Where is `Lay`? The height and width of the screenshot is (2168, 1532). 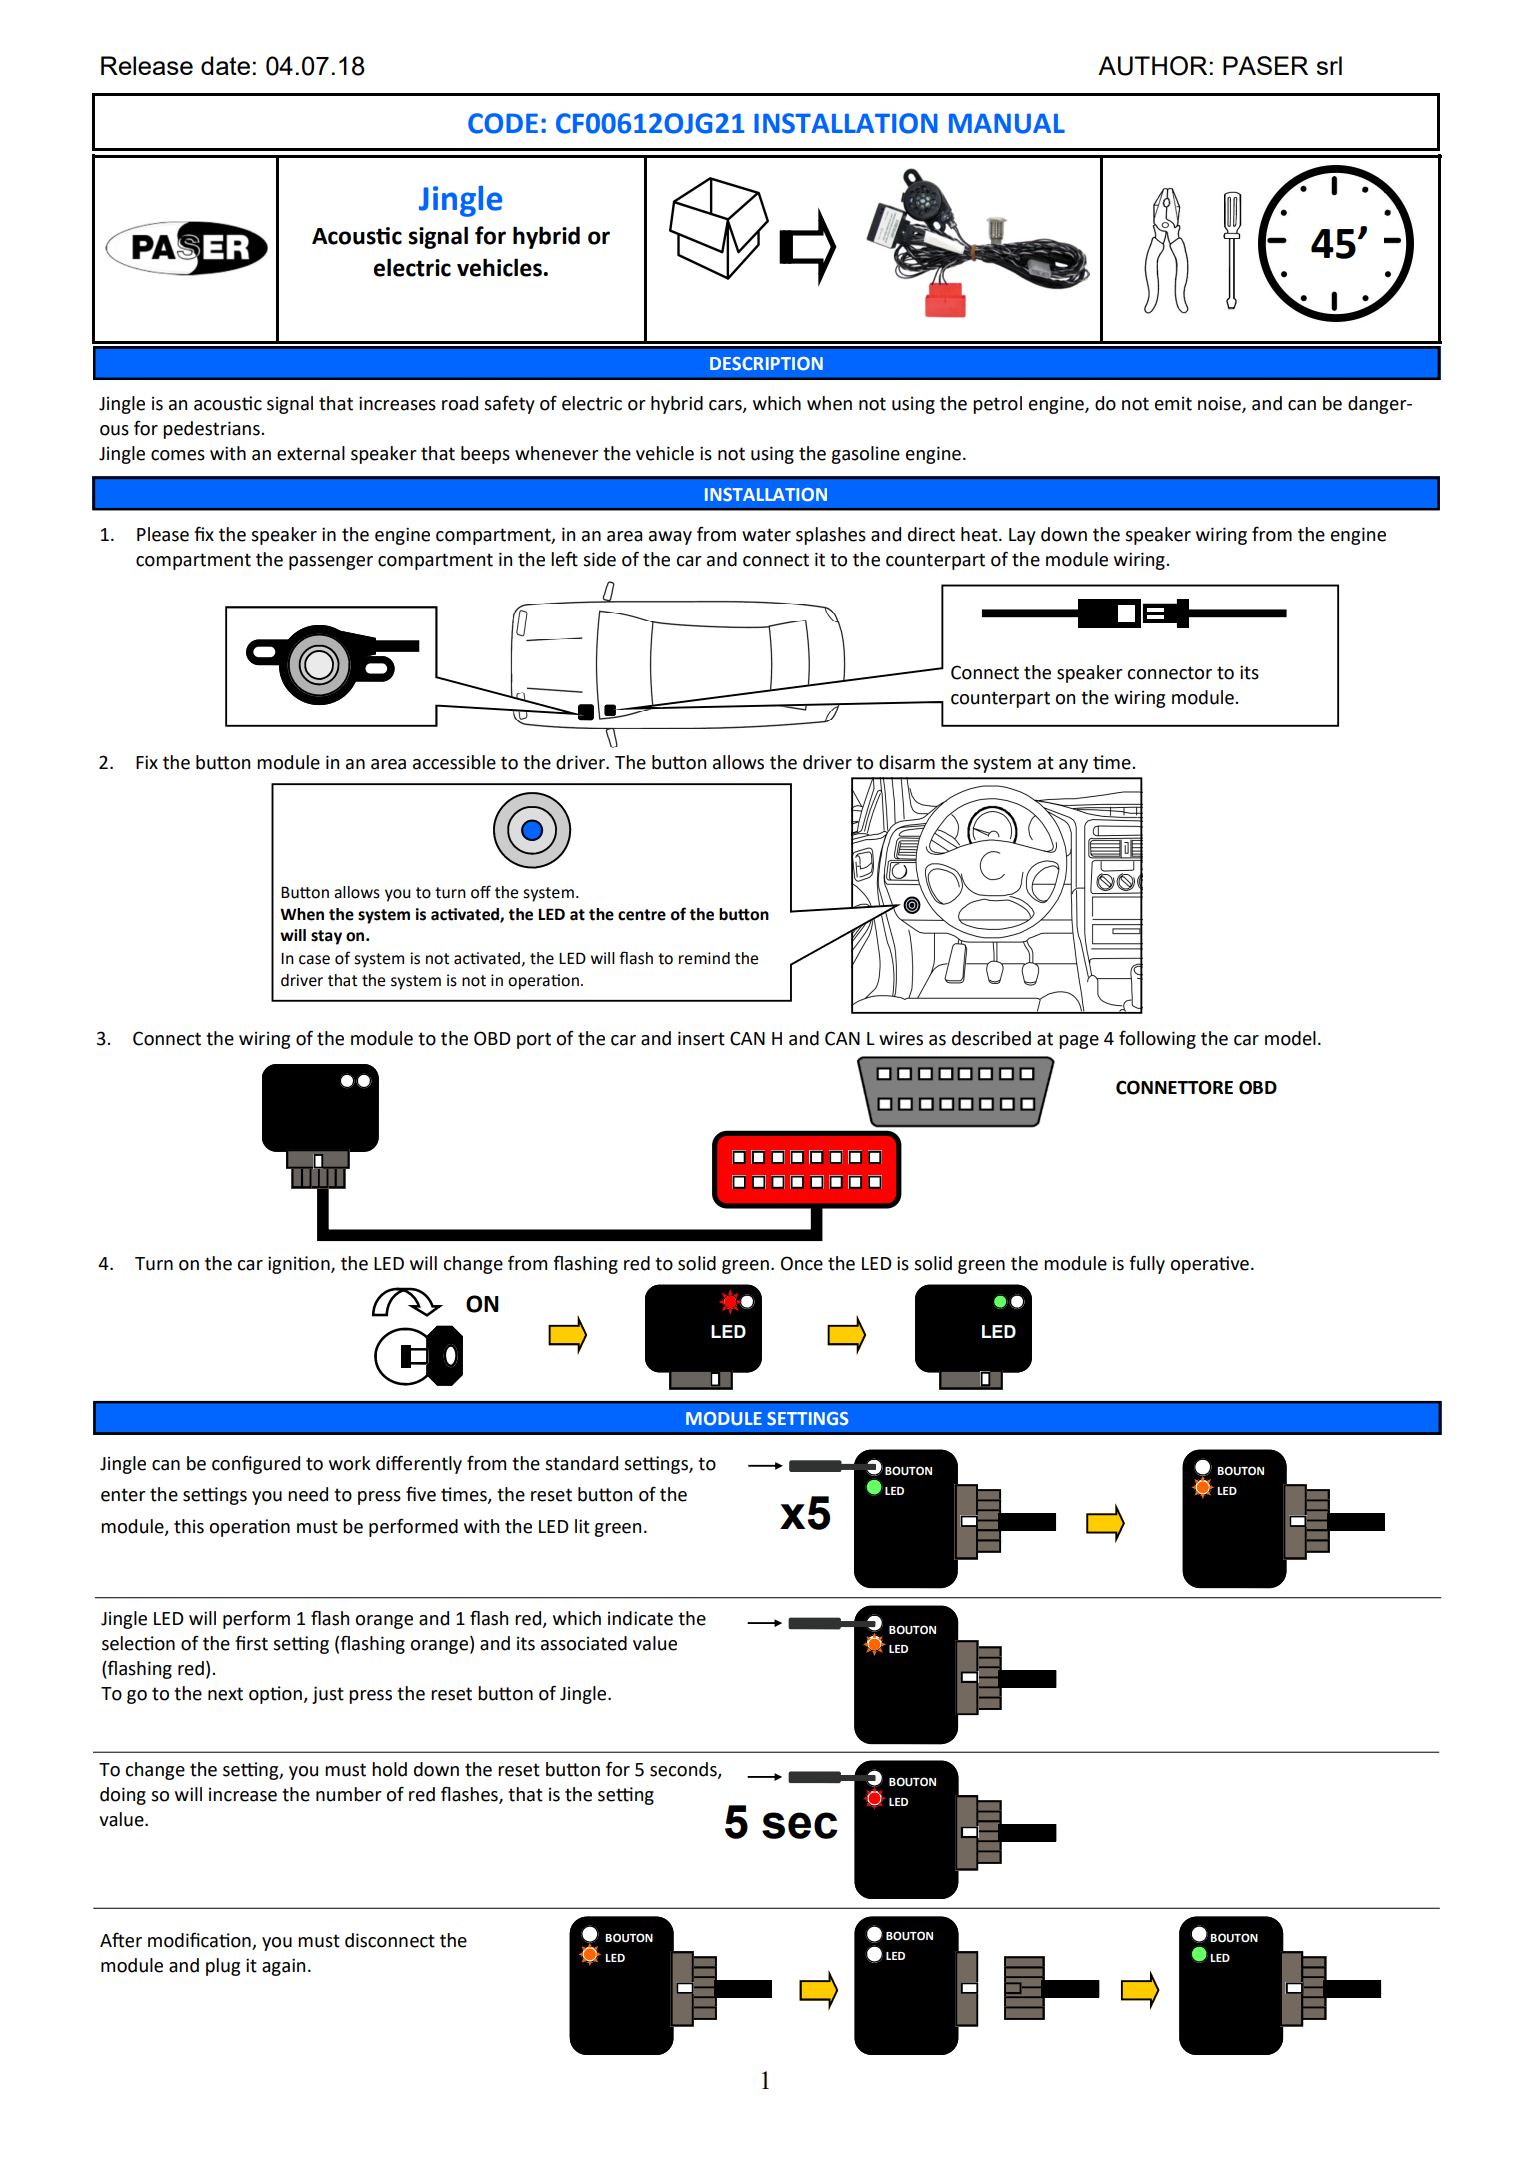 Lay is located at coordinates (1022, 536).
